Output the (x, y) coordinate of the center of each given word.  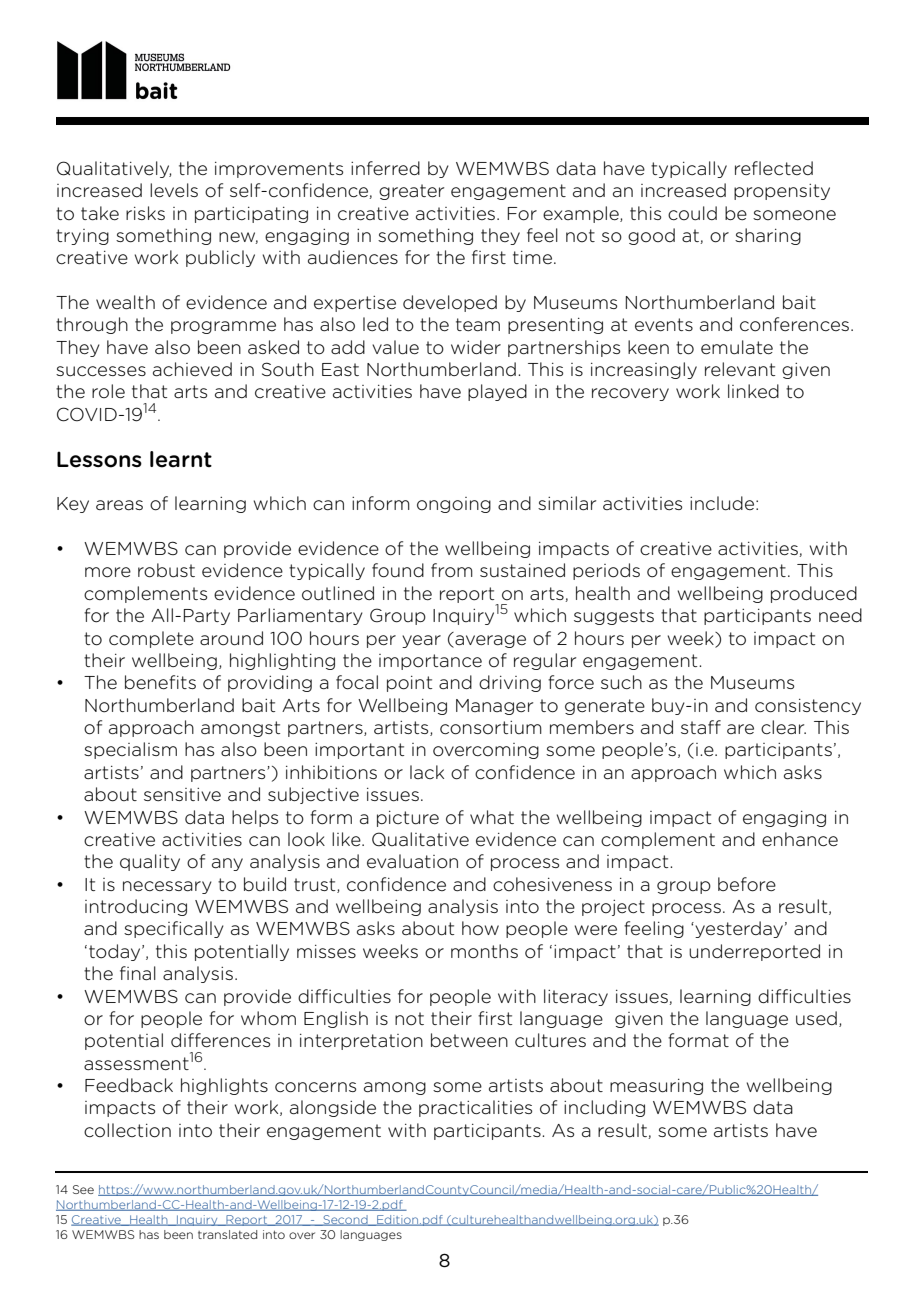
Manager (494, 707)
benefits (160, 682)
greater (411, 192)
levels (174, 190)
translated (227, 1234)
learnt (181, 459)
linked (753, 391)
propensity (782, 192)
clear (783, 727)
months (484, 951)
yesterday (738, 929)
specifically (174, 929)
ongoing (454, 505)
